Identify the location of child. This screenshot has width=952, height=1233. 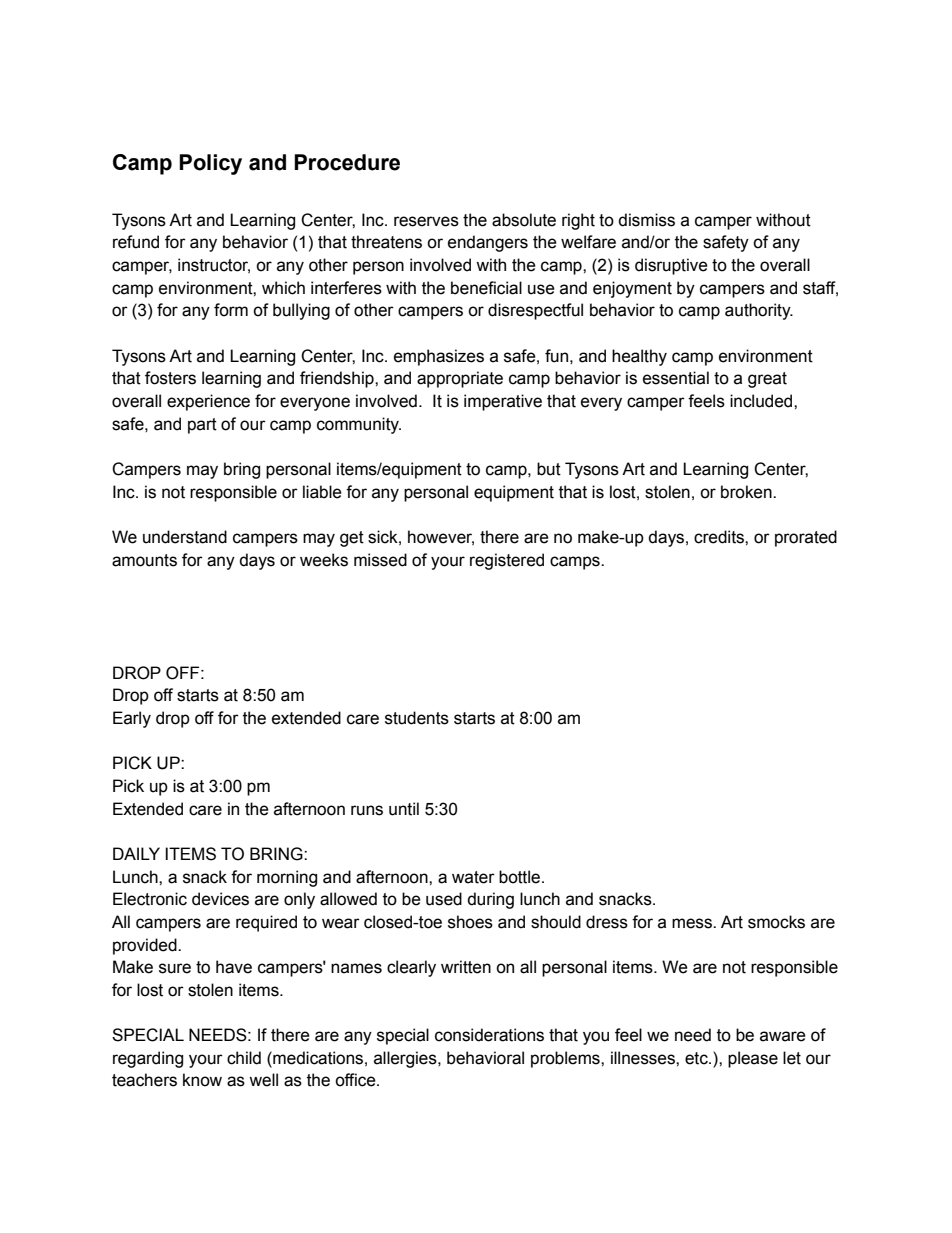
(244, 1058).
